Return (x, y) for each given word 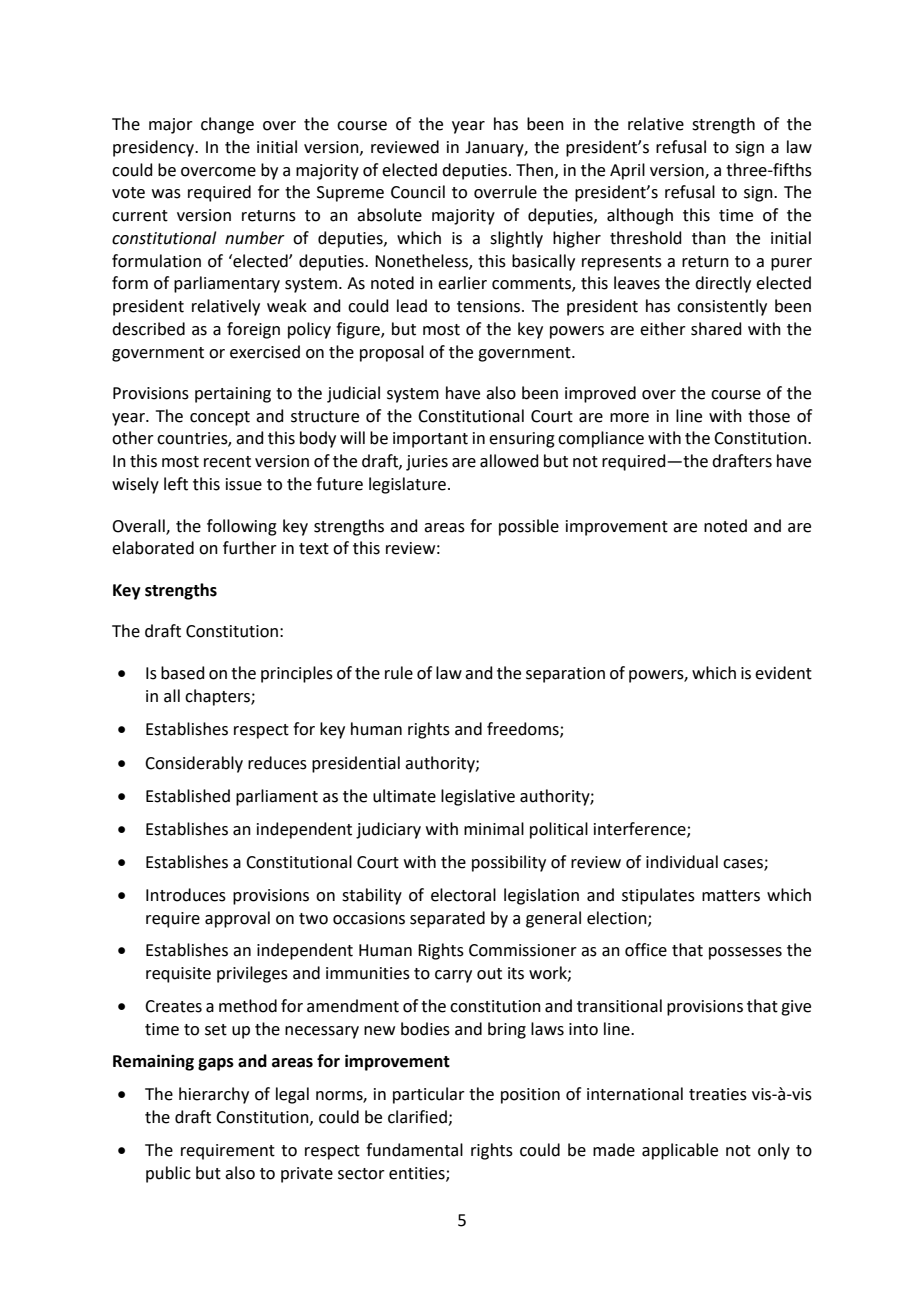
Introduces (186, 895)
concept (220, 418)
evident (783, 673)
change (227, 125)
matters (731, 896)
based (183, 673)
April (627, 171)
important (430, 440)
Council (418, 192)
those (769, 416)
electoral (463, 895)
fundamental (414, 1150)
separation (565, 675)
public (168, 1174)
